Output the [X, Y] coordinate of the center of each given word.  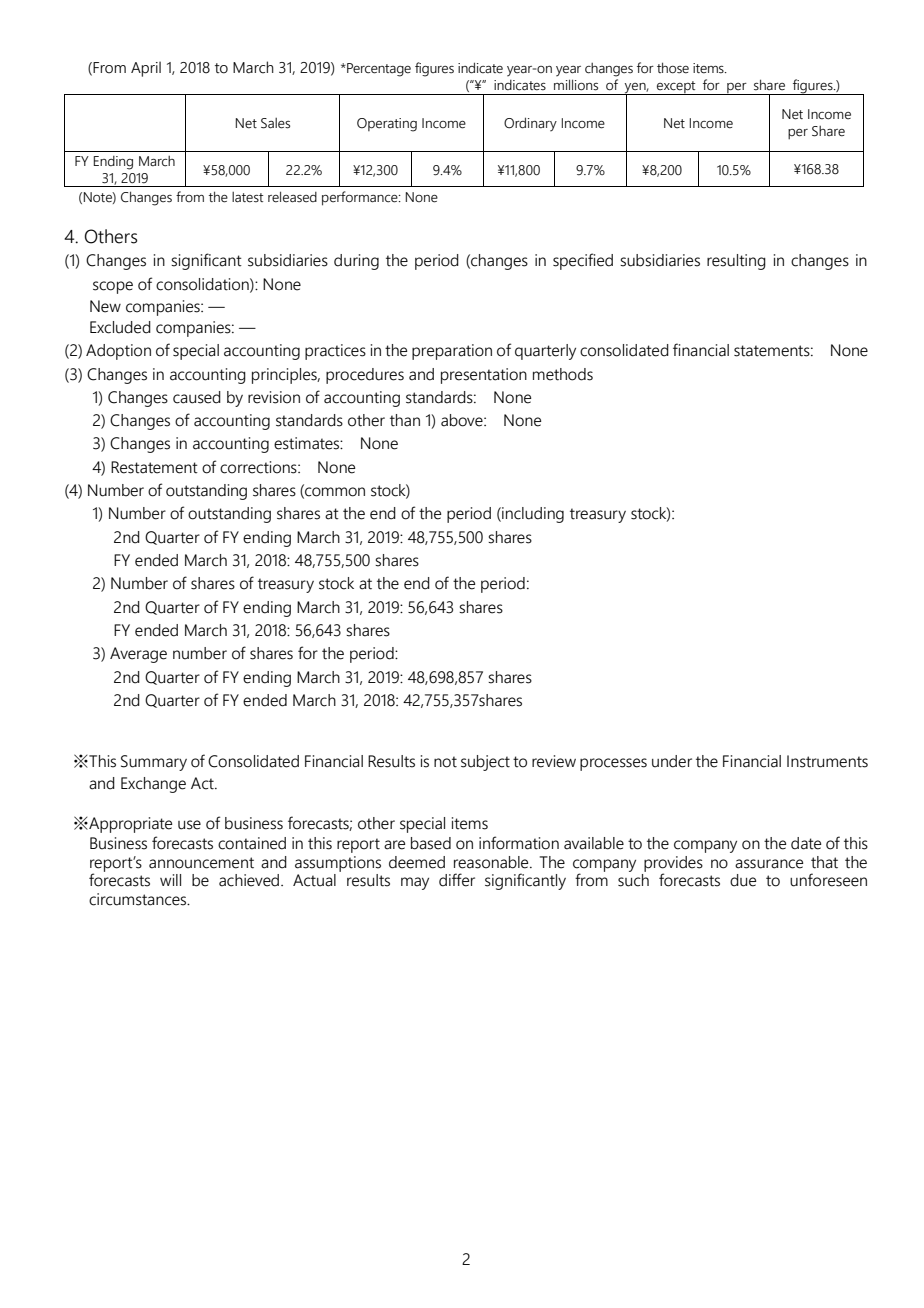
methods [563, 374]
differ [457, 880]
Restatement [154, 467]
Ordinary [530, 124]
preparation [452, 352]
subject [485, 763]
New [105, 306]
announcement [201, 863]
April [146, 69]
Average [138, 655]
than [405, 420]
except [676, 88]
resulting [736, 262]
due [743, 880]
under [672, 761]
